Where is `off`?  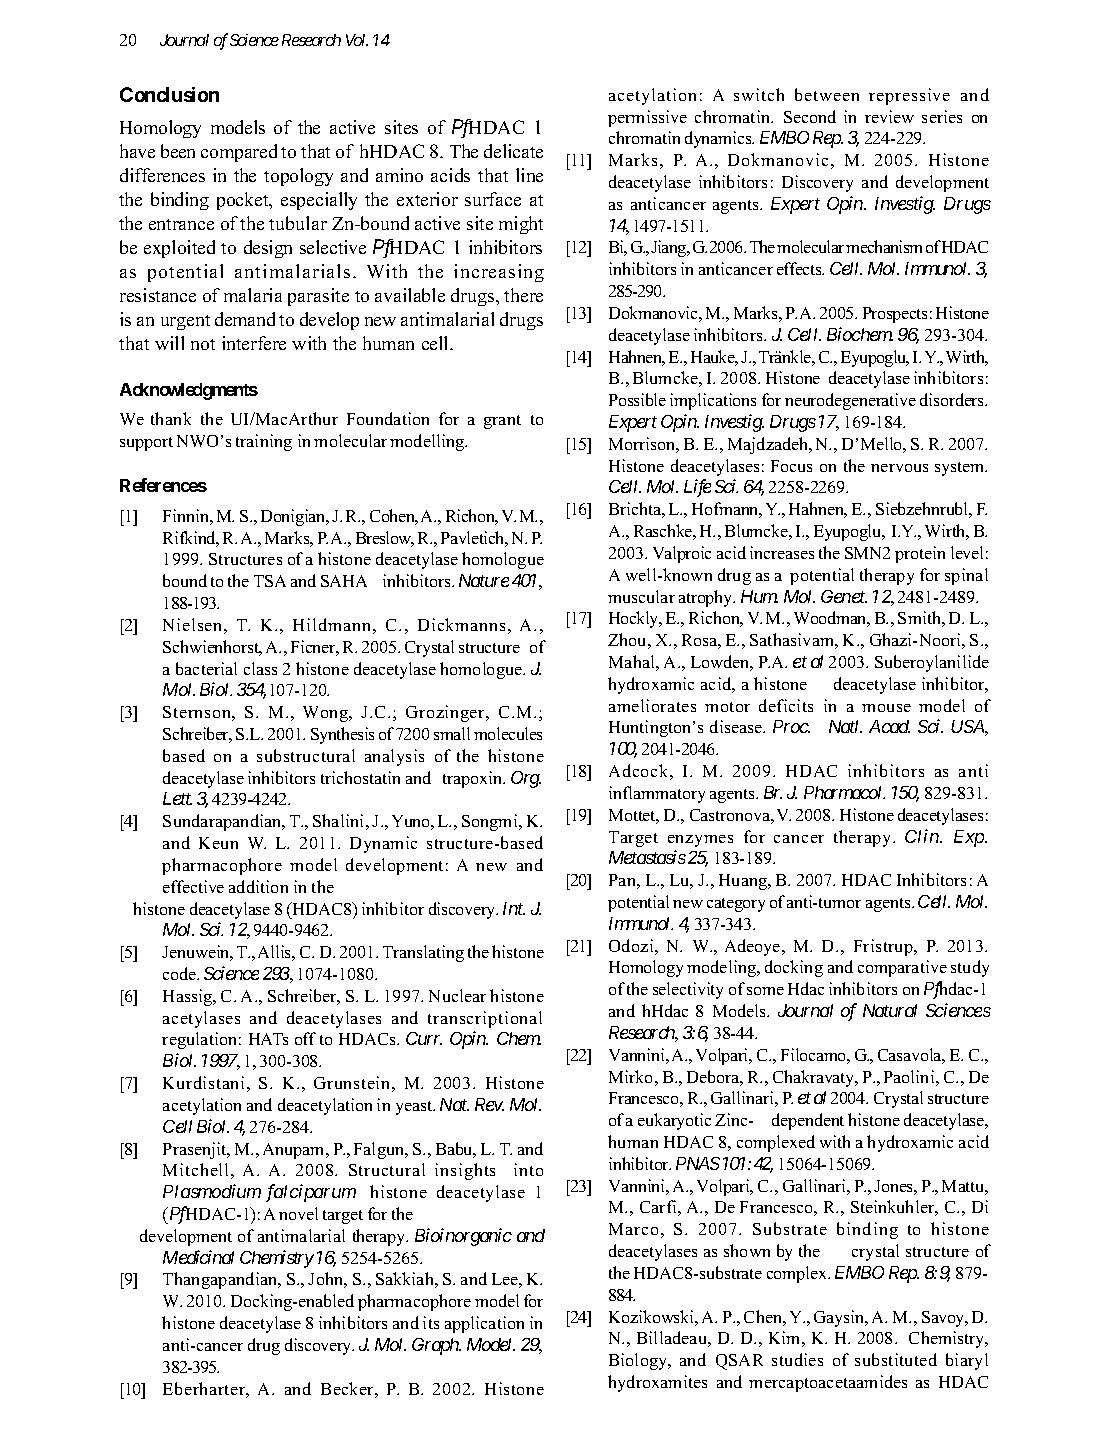 off is located at coordinates (305, 1038).
